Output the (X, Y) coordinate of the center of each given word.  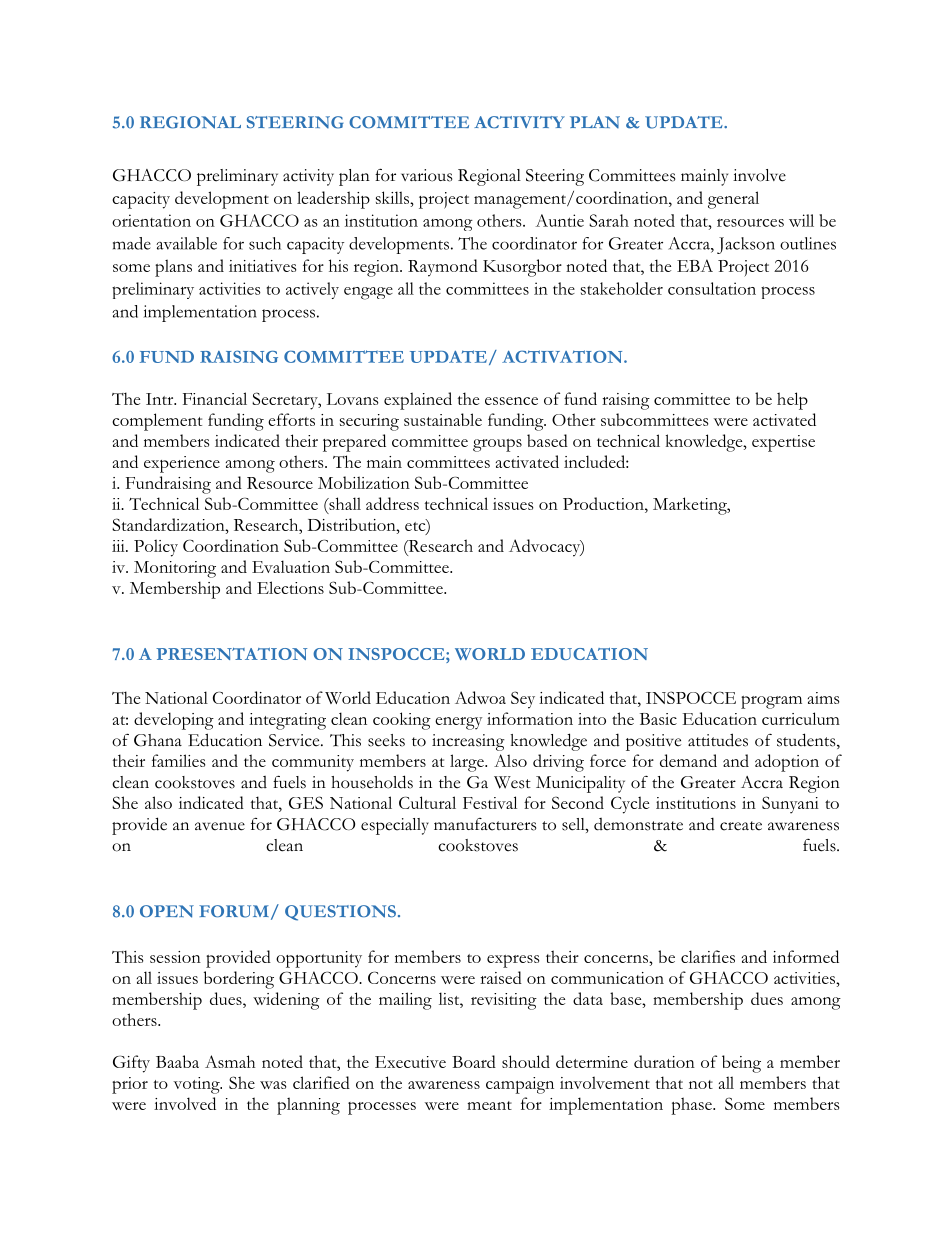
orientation (151, 220)
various (426, 175)
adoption (787, 763)
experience (182, 464)
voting (197, 1085)
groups (497, 445)
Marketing (691, 506)
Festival (490, 802)
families (178, 760)
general (733, 200)
